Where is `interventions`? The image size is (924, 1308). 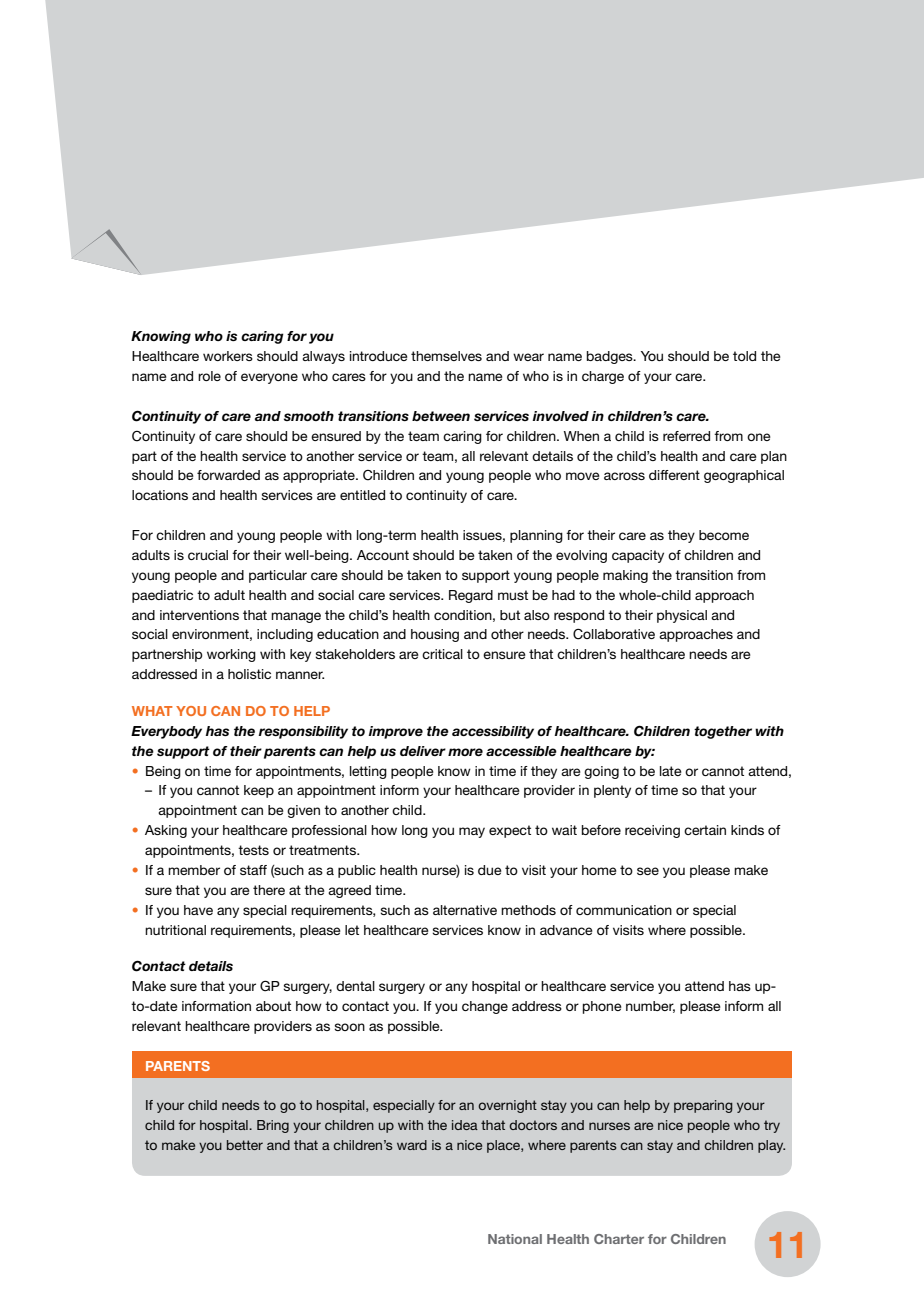 interventions is located at coordinates (199, 615).
